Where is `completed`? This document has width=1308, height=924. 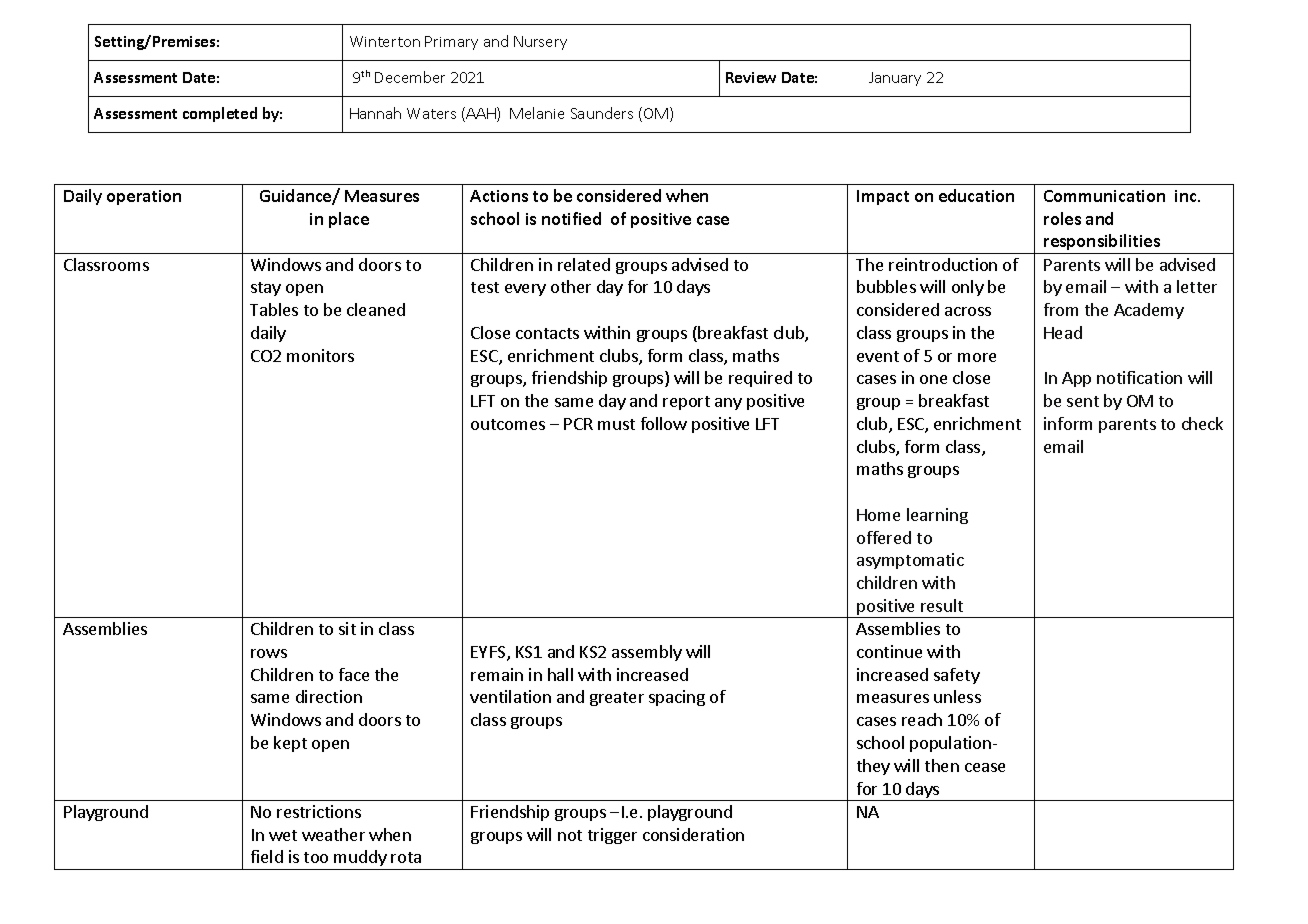 completed is located at coordinates (220, 114).
